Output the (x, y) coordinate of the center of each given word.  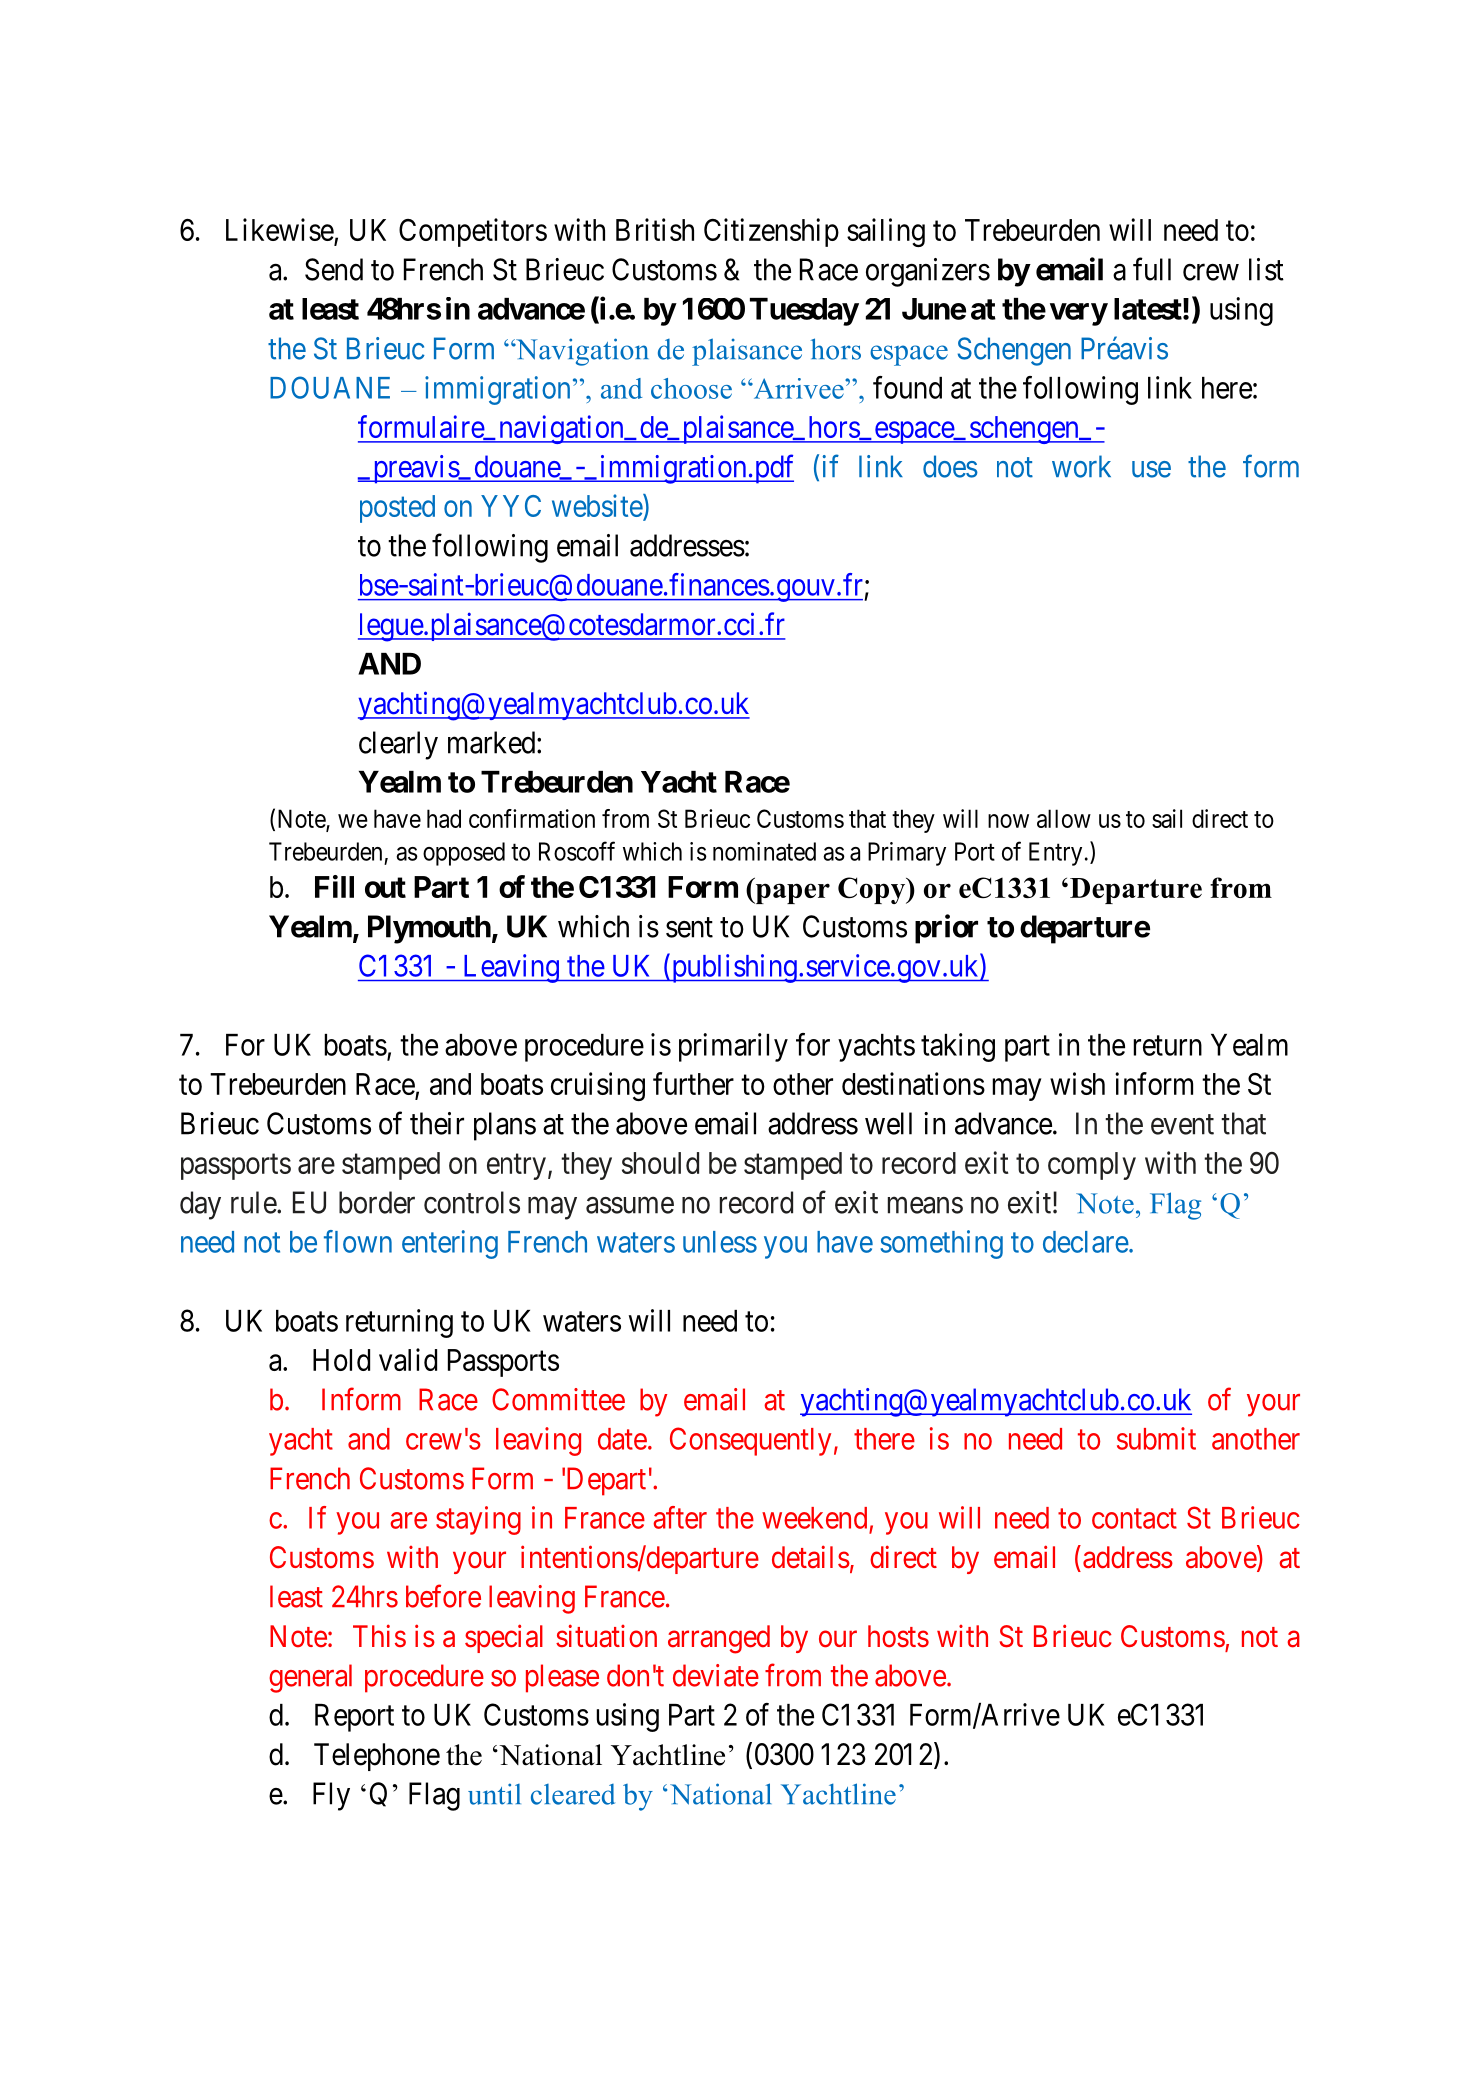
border (377, 1202)
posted (397, 509)
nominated (764, 851)
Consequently (750, 1441)
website (598, 507)
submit (1156, 1438)
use (1151, 469)
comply (1092, 1166)
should (660, 1163)
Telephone (377, 1757)
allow (1064, 818)
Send (334, 269)
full (1152, 269)
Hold (341, 1360)
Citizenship (771, 232)
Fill (334, 886)
